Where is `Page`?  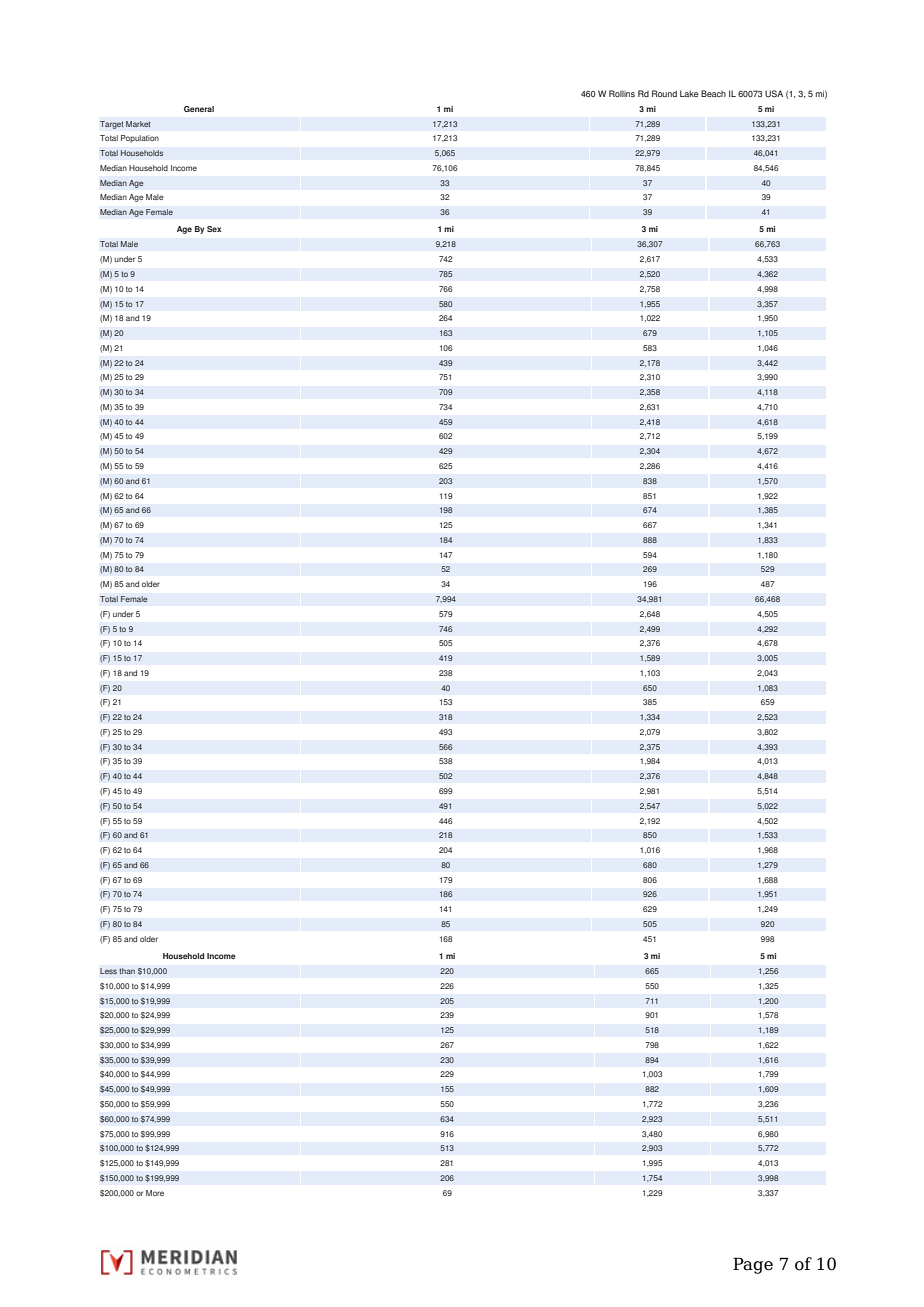
Page is located at coordinates (753, 1265).
